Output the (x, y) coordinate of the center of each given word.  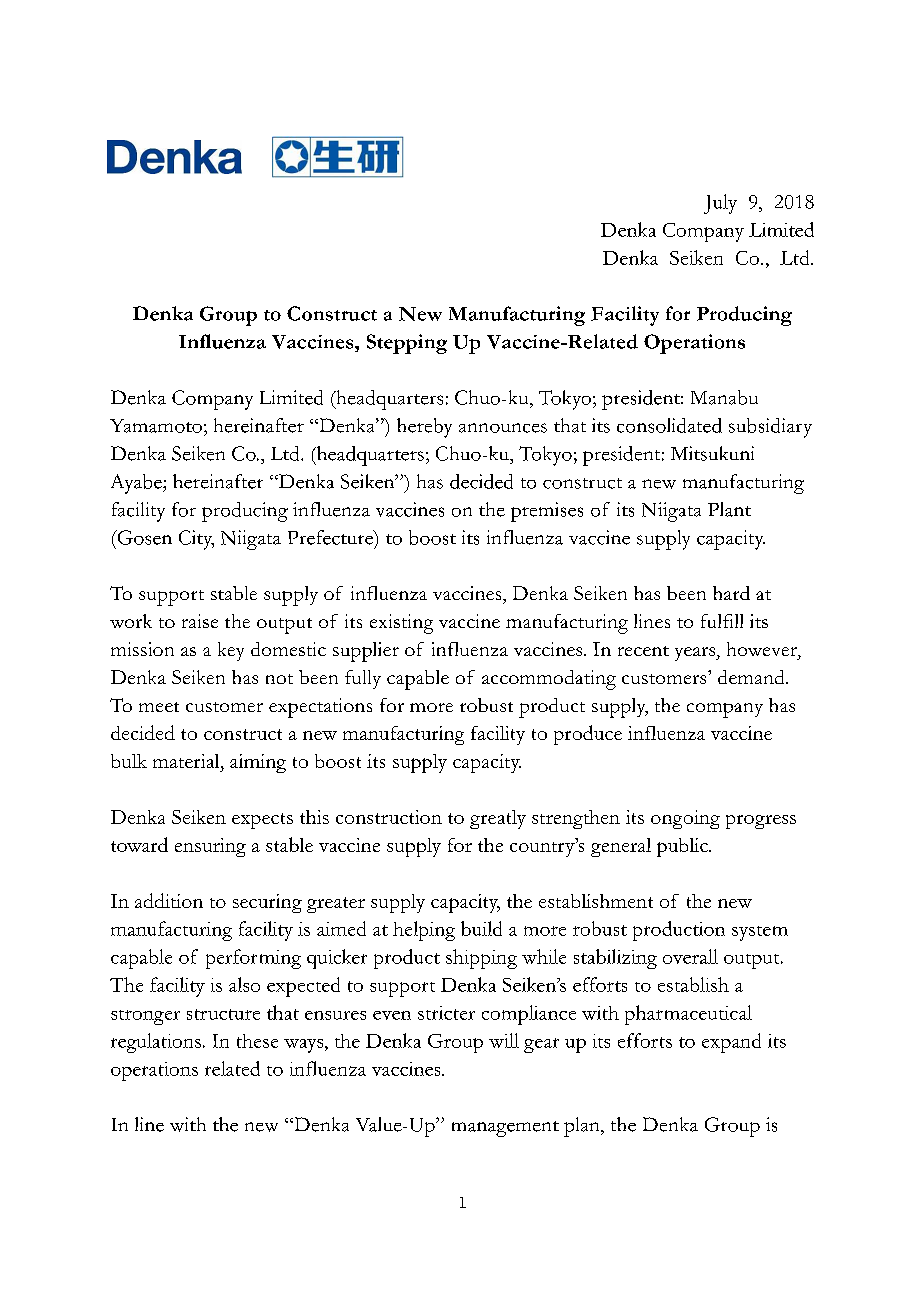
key (231, 651)
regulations (157, 1043)
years (696, 654)
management (505, 1129)
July (720, 204)
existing (401, 624)
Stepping (407, 344)
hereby (424, 428)
